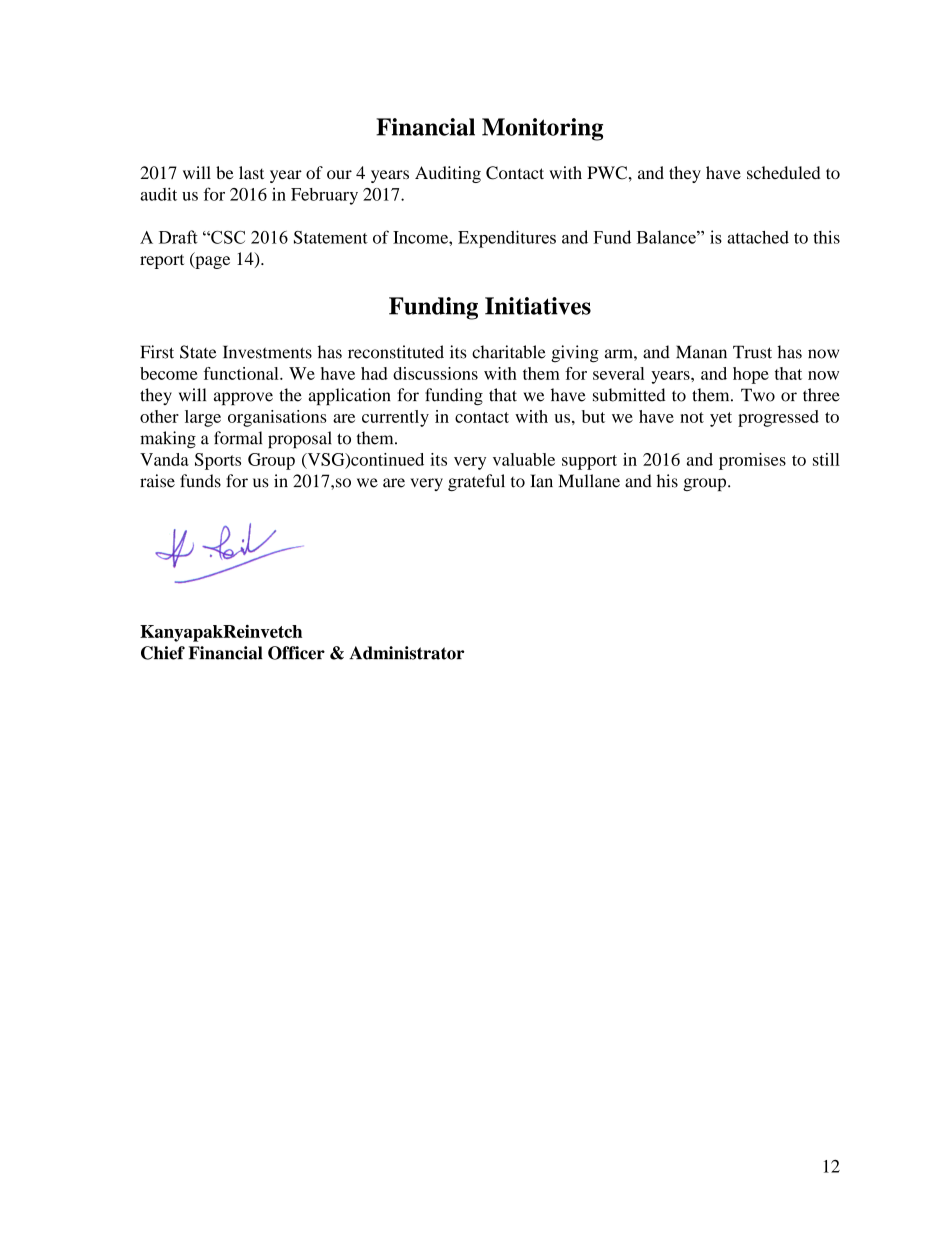  Describe the element at coordinates (758, 237) in the image. I see `attached` at that location.
